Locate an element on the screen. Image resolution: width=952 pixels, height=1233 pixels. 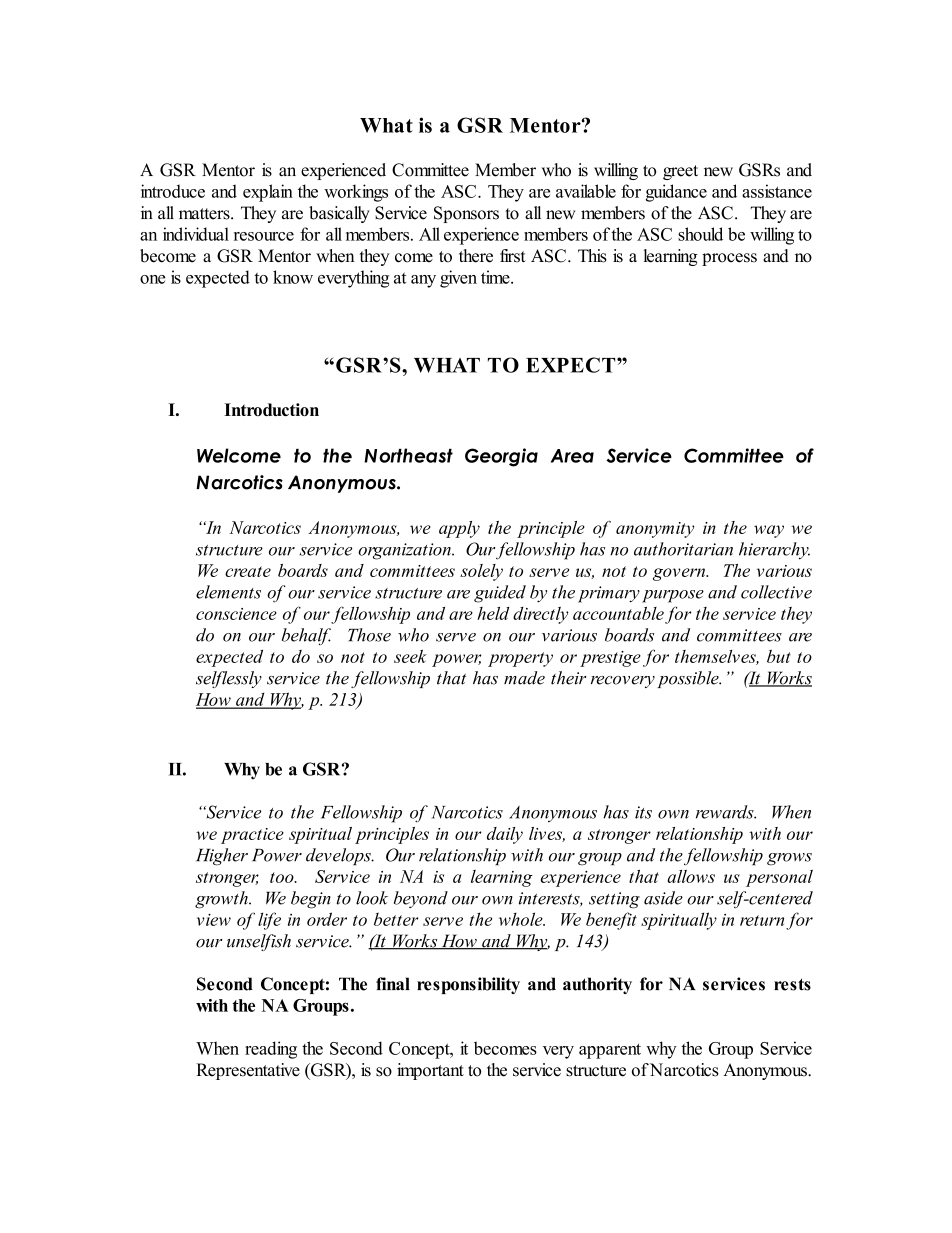
daily is located at coordinates (505, 835).
